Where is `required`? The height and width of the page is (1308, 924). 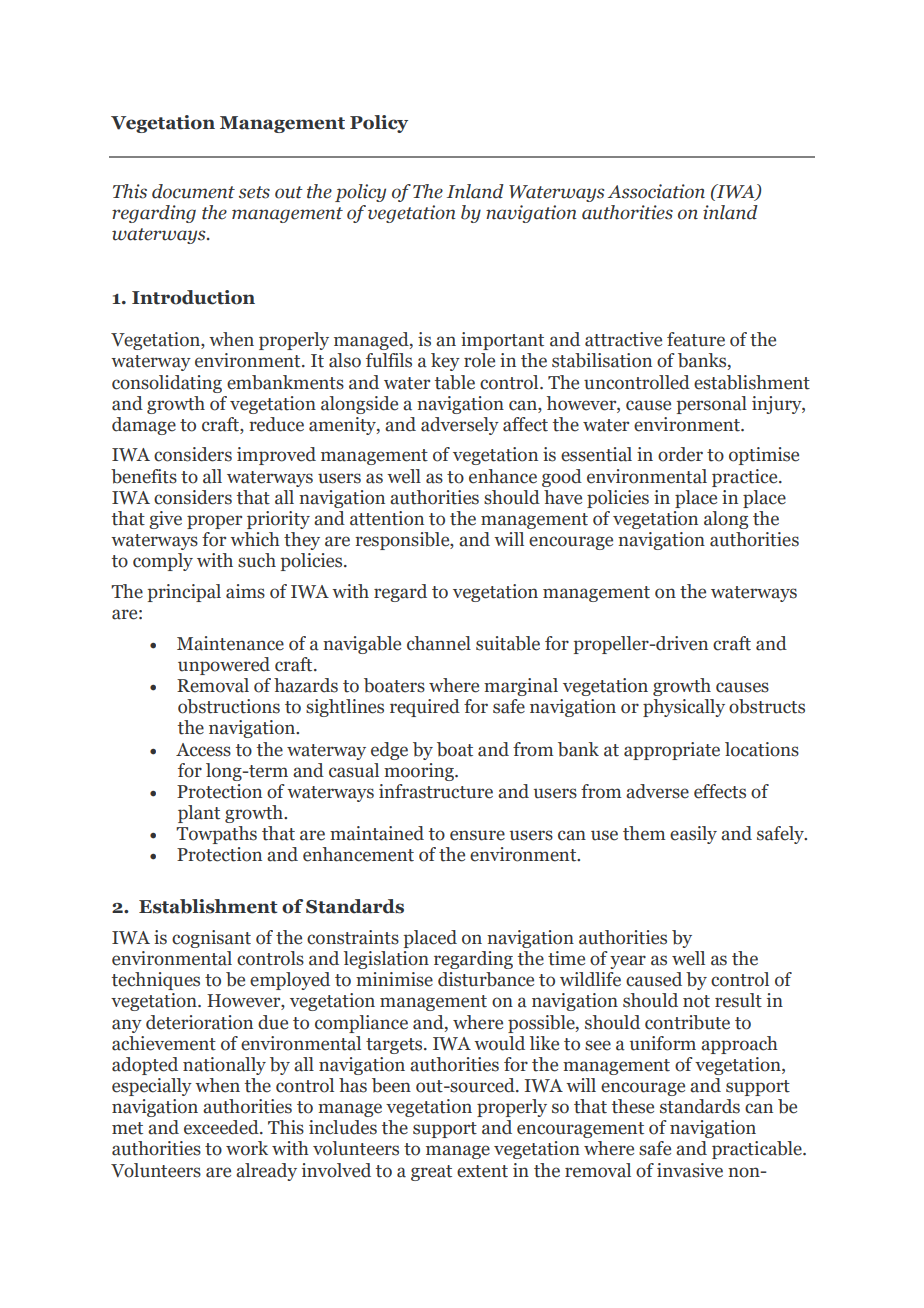
required is located at coordinates (425, 708).
